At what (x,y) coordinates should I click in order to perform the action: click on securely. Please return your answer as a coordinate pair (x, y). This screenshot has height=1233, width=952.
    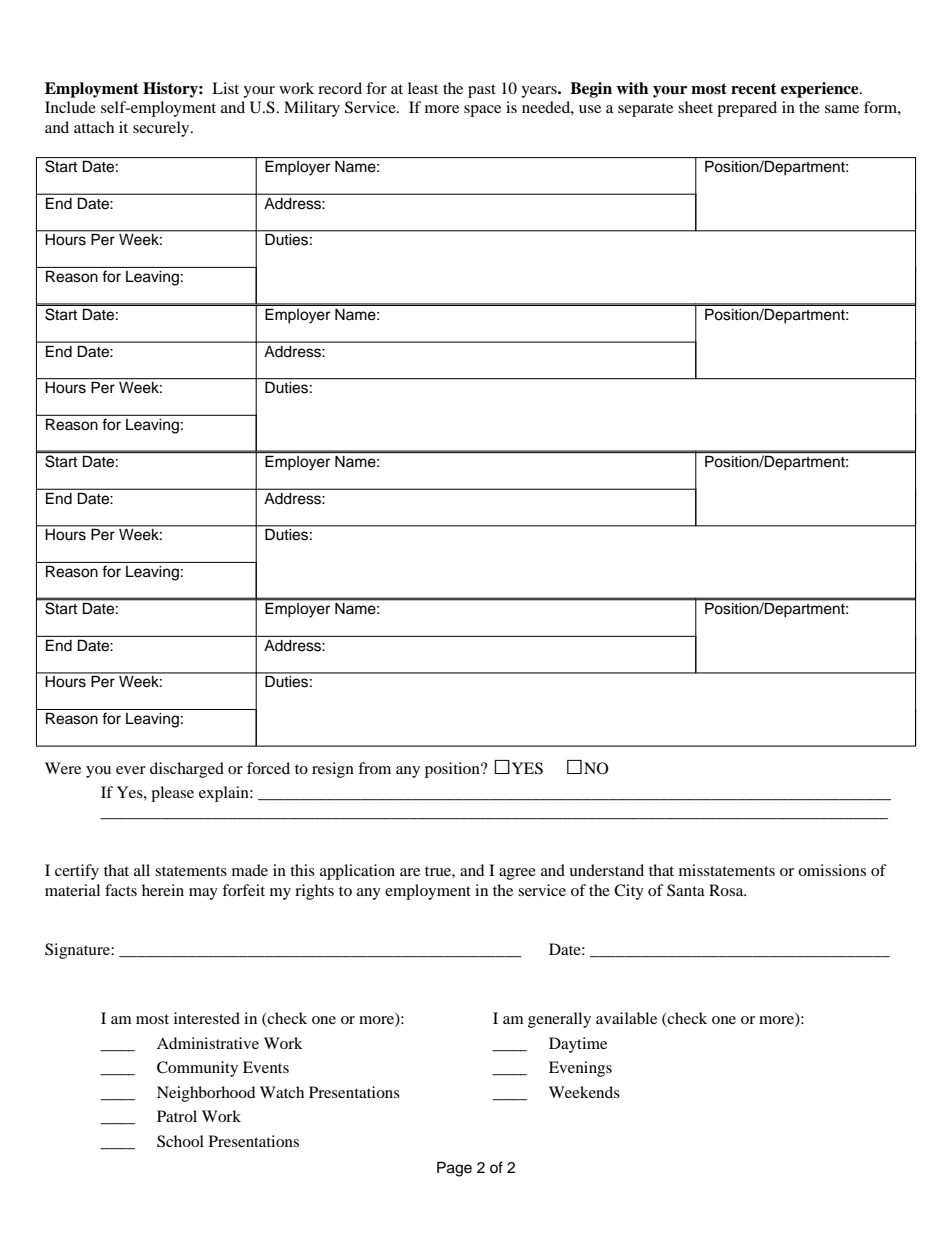
    Looking at the image, I should click on (162, 129).
